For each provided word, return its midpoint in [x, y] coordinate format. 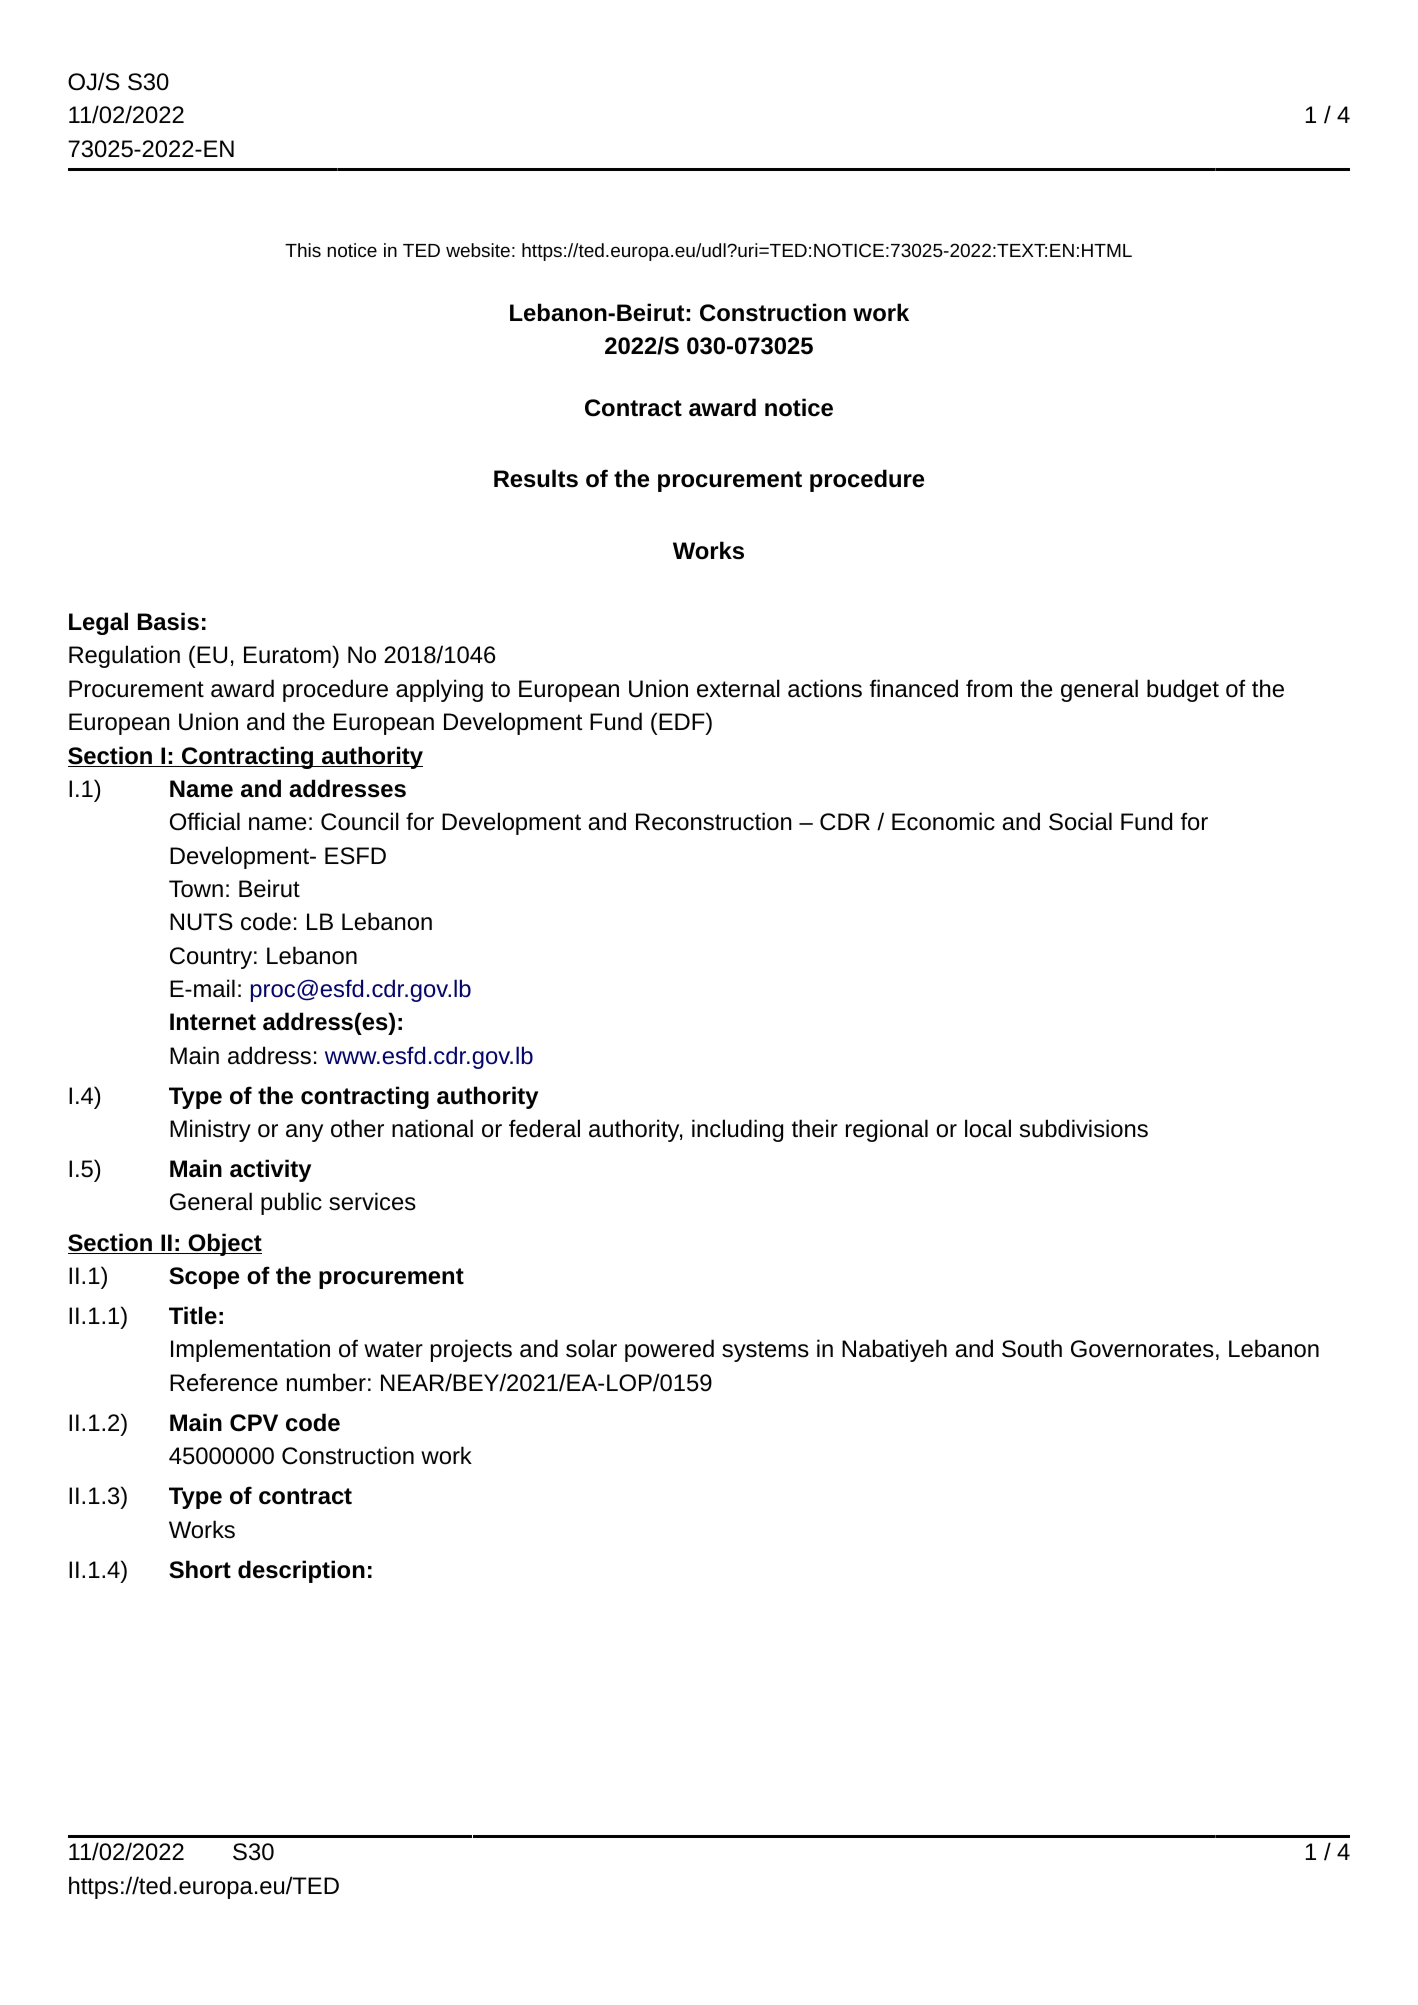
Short [200, 1569]
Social [1080, 821]
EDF [683, 721]
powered [669, 1350]
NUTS [201, 922]
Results [536, 478]
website [478, 250]
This [303, 250]
